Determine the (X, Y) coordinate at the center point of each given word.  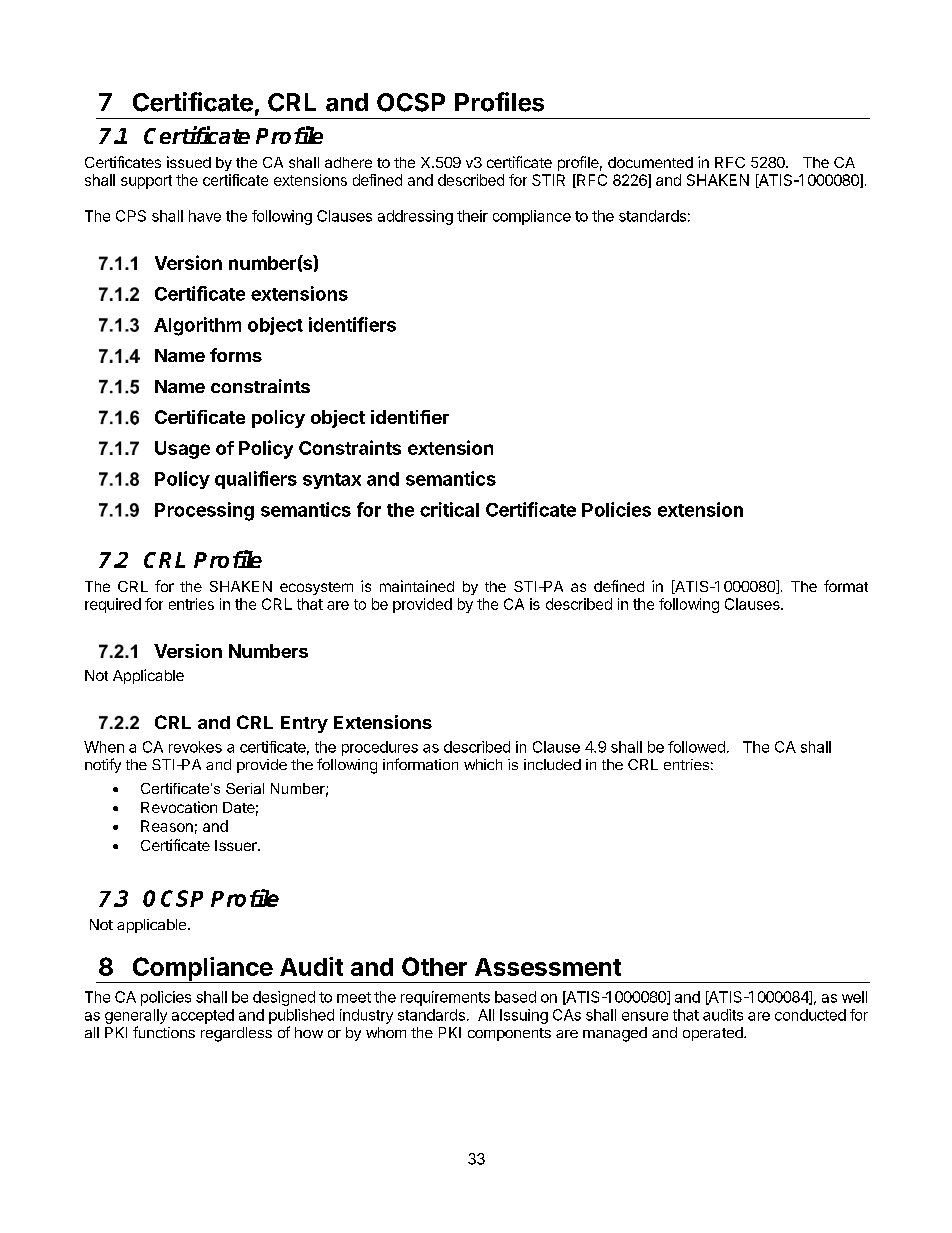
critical (449, 509)
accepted (203, 1016)
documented (650, 162)
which (483, 764)
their (472, 216)
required (113, 605)
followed (696, 747)
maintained (417, 586)
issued (189, 162)
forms (236, 355)
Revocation (179, 807)
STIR (548, 180)
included (552, 764)
